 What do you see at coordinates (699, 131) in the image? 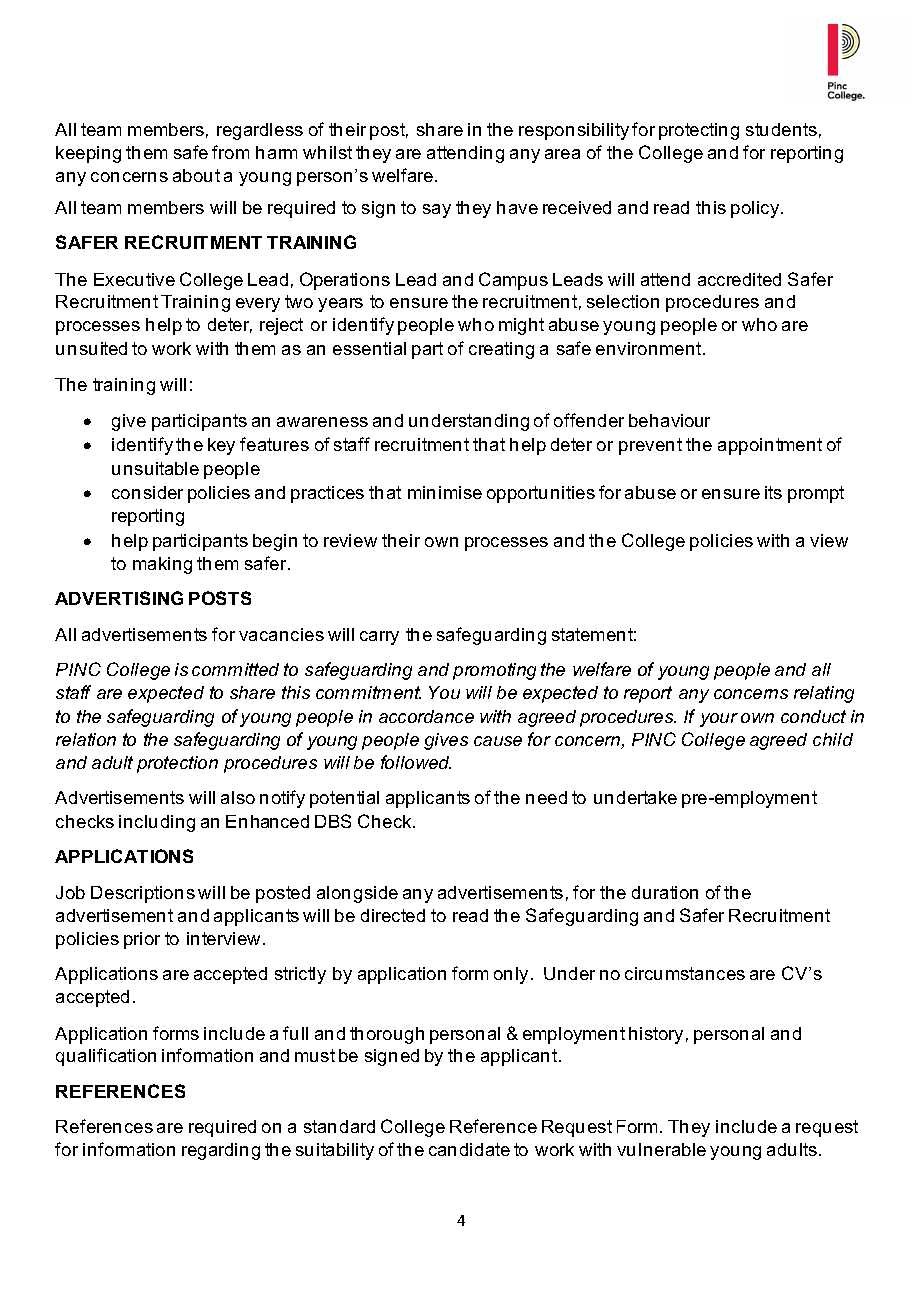
I see `protecting` at bounding box center [699, 131].
